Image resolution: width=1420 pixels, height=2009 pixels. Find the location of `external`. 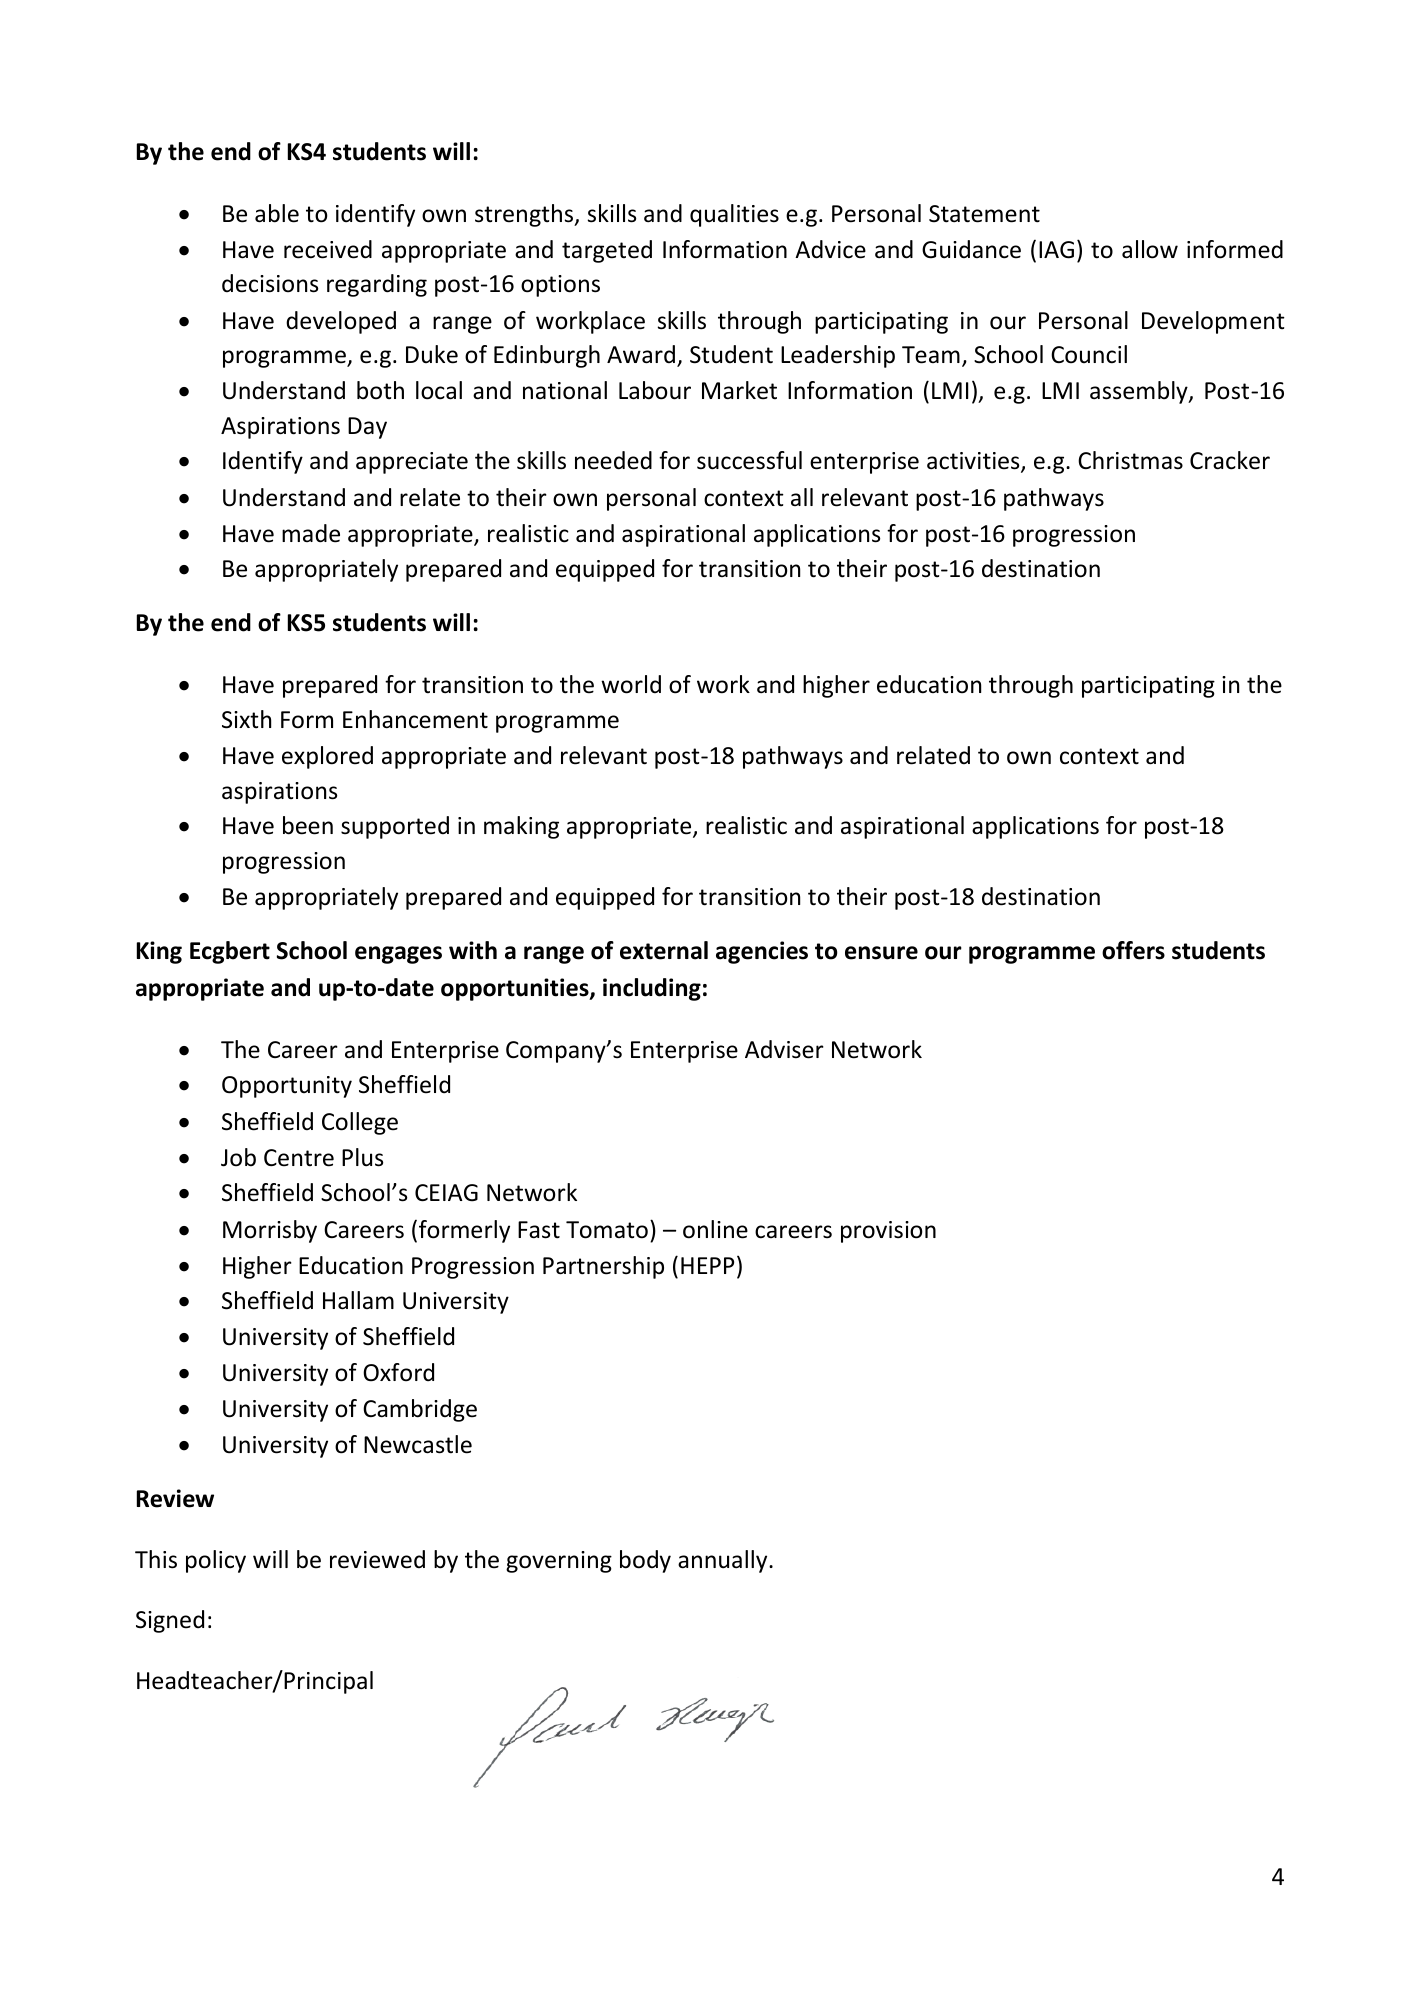

external is located at coordinates (664, 950).
